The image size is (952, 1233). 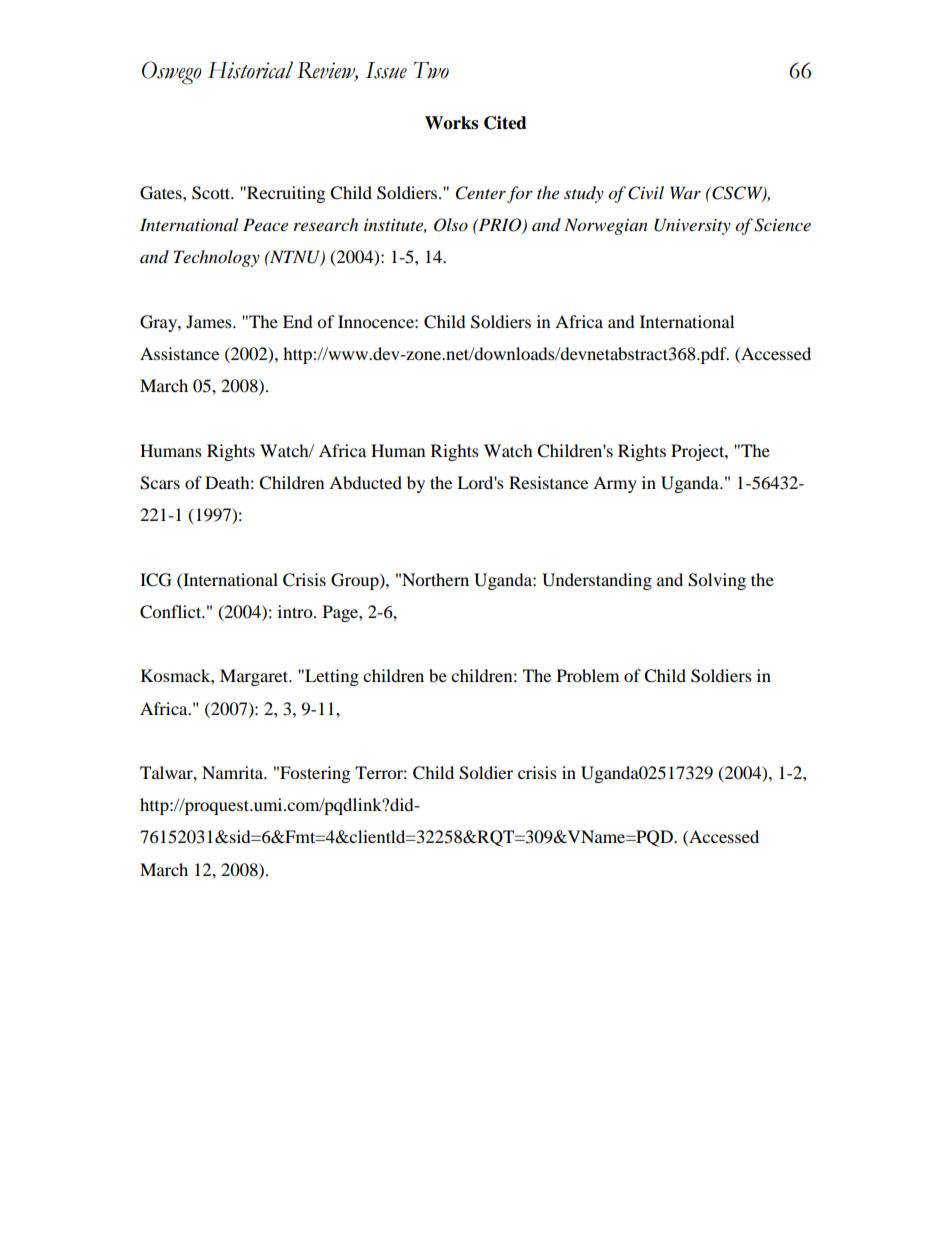 What do you see at coordinates (255, 677) in the page?
I see `Margaret` at bounding box center [255, 677].
